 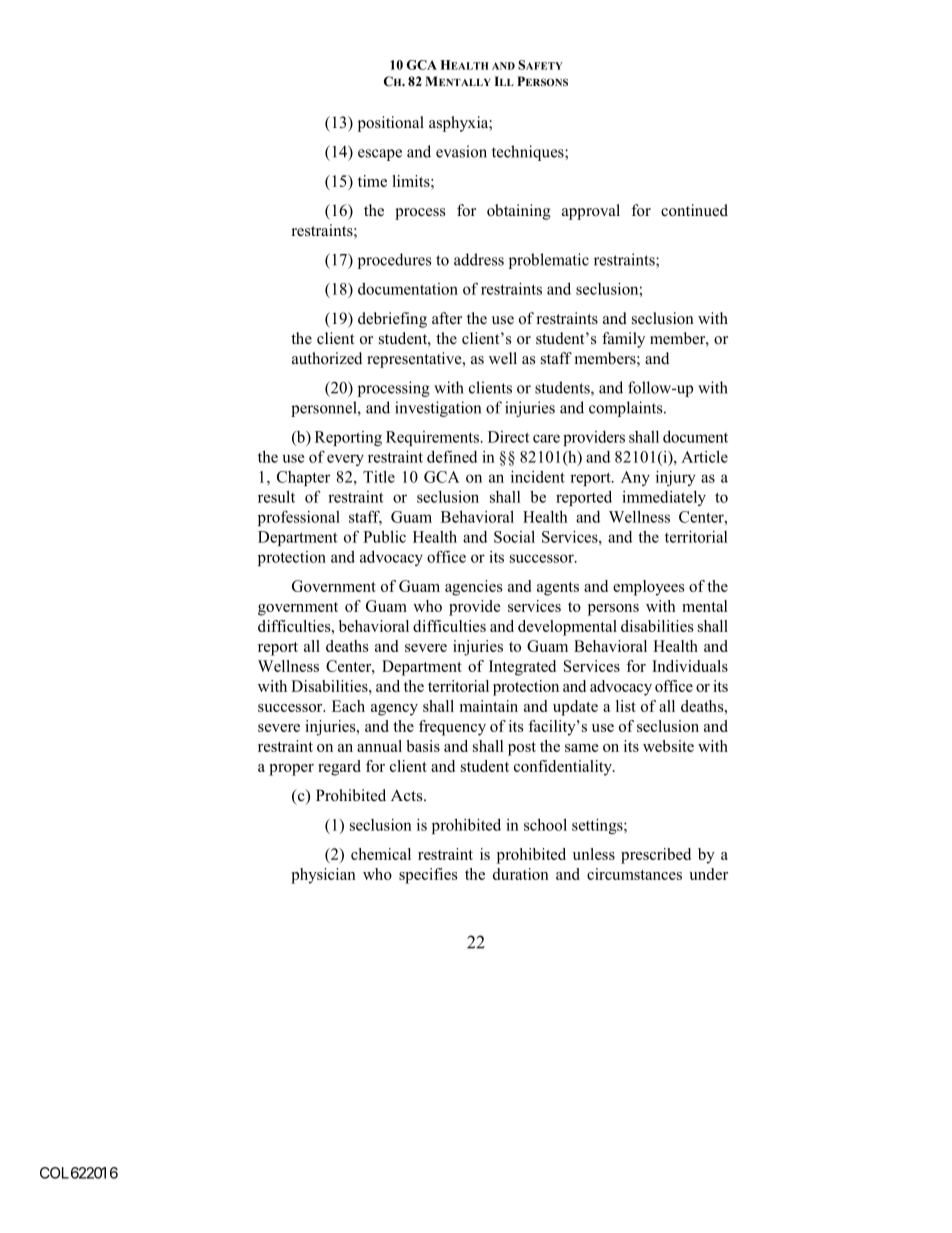 What do you see at coordinates (627, 409) in the document?
I see `complaints` at bounding box center [627, 409].
